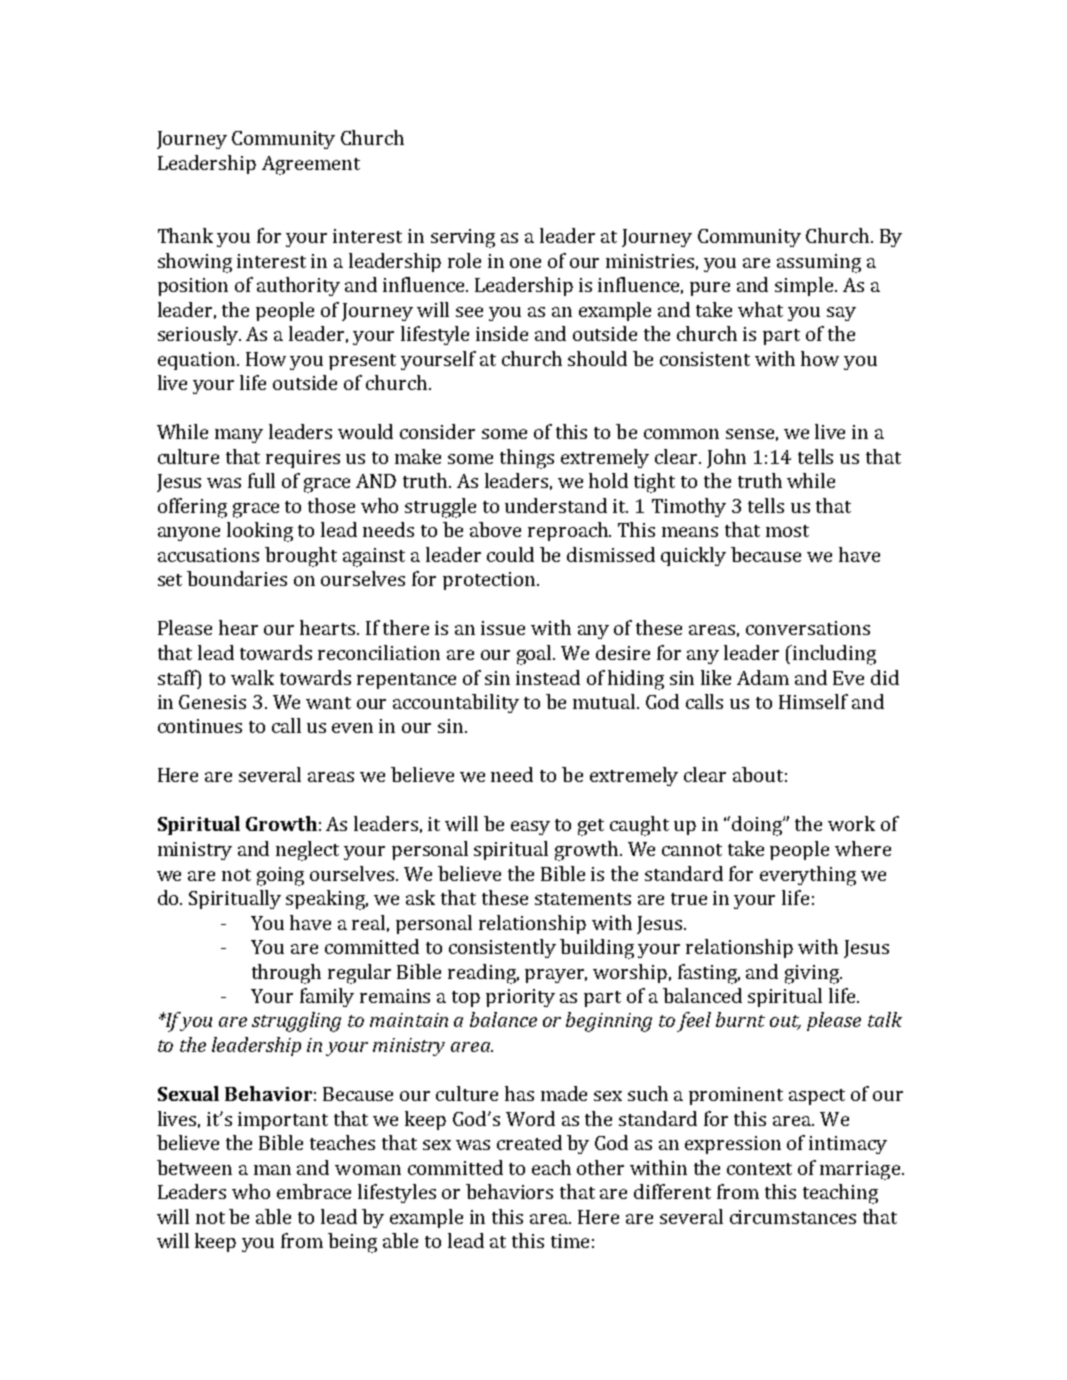 This screenshot has height=1380, width=1067. I want to click on walk, so click(252, 677).
